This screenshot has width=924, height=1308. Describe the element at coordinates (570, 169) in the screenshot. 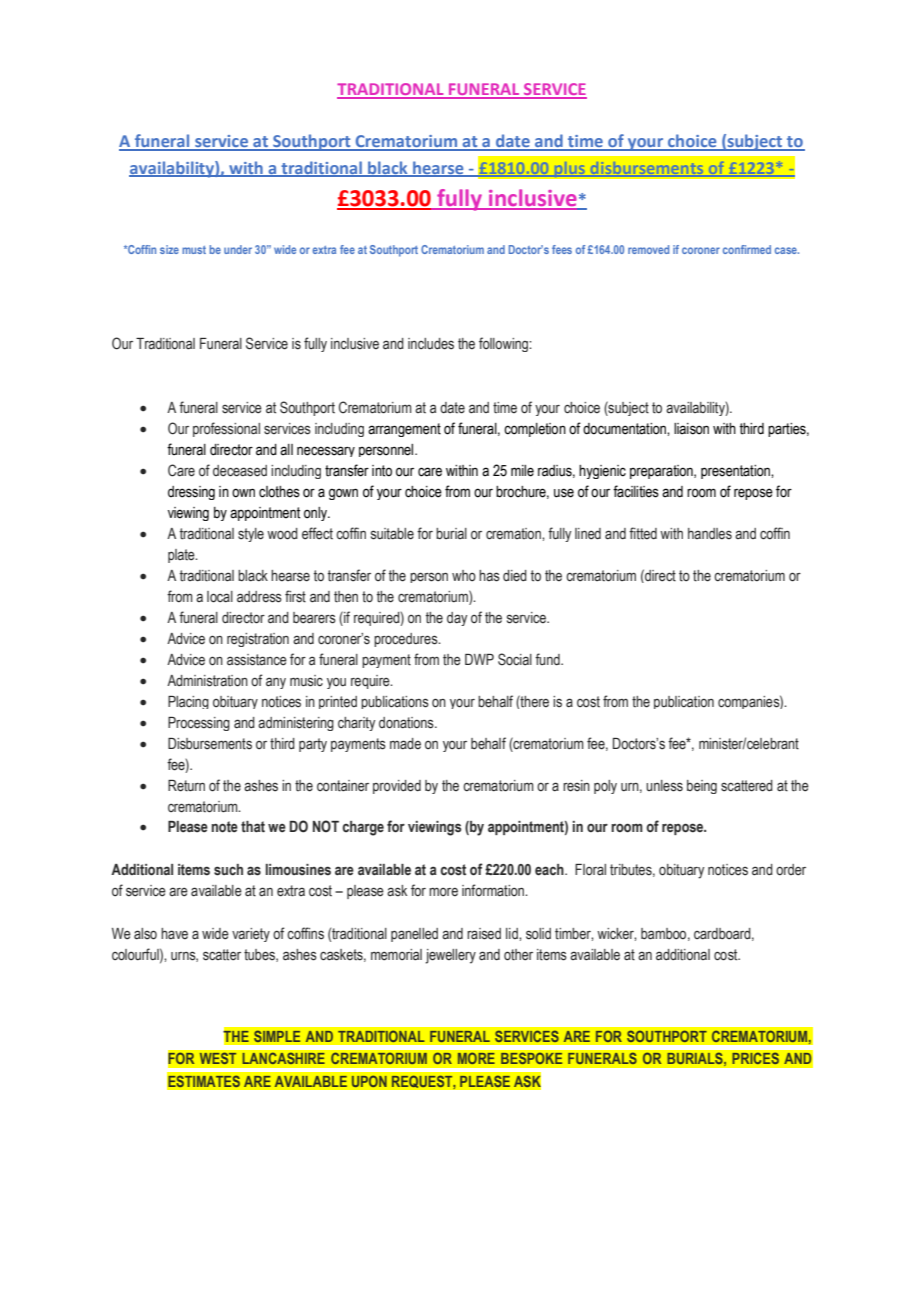

I see `plus` at that location.
